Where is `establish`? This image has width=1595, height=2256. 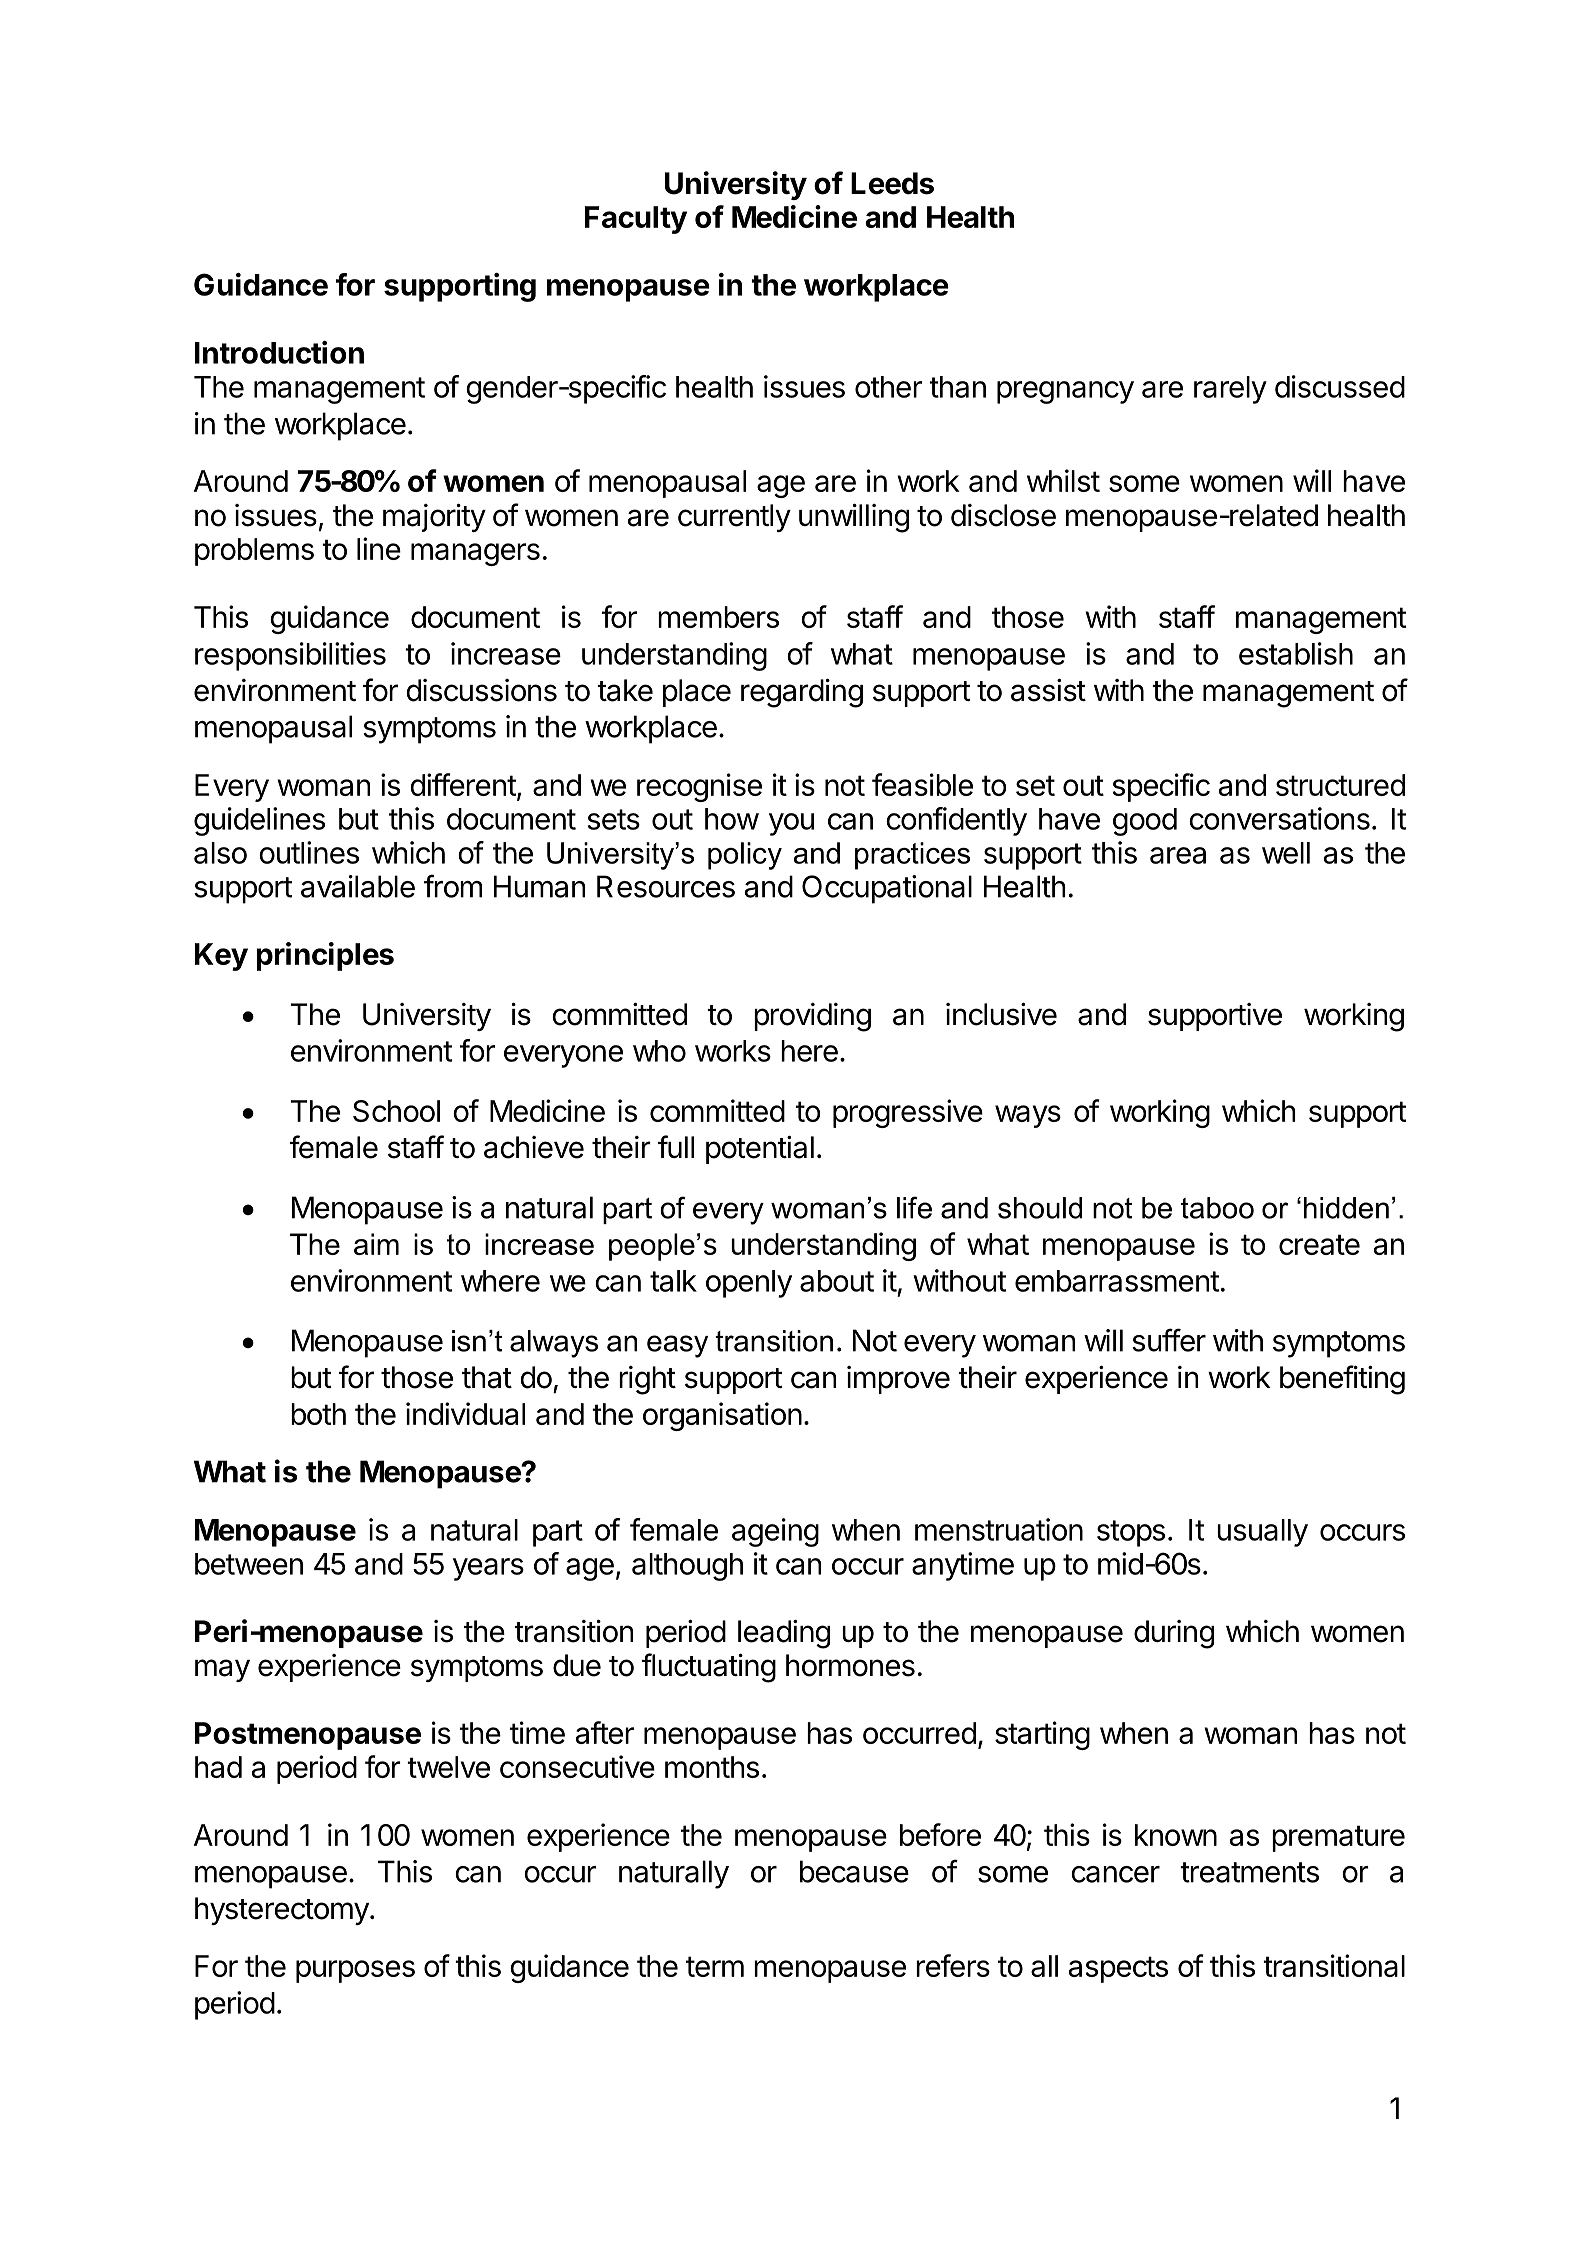
establish is located at coordinates (1296, 653).
